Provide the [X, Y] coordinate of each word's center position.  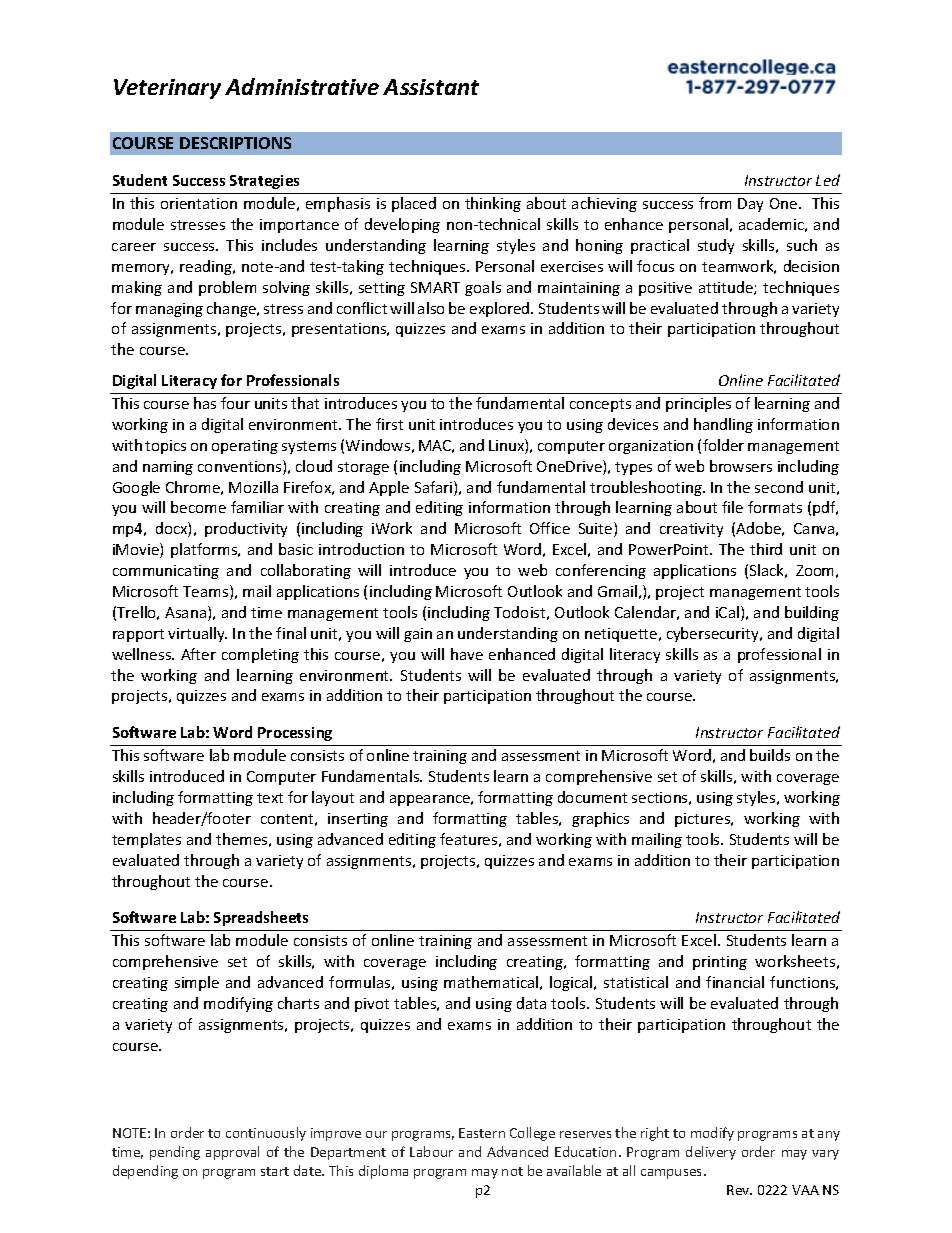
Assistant [431, 87]
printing [720, 963]
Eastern [482, 1133]
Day [750, 205]
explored [501, 309]
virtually [197, 634]
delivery [711, 1153]
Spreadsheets [261, 918]
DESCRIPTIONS [235, 143]
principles [698, 404]
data [531, 1003]
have [467, 654]
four [235, 403]
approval [232, 1153]
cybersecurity [714, 634]
